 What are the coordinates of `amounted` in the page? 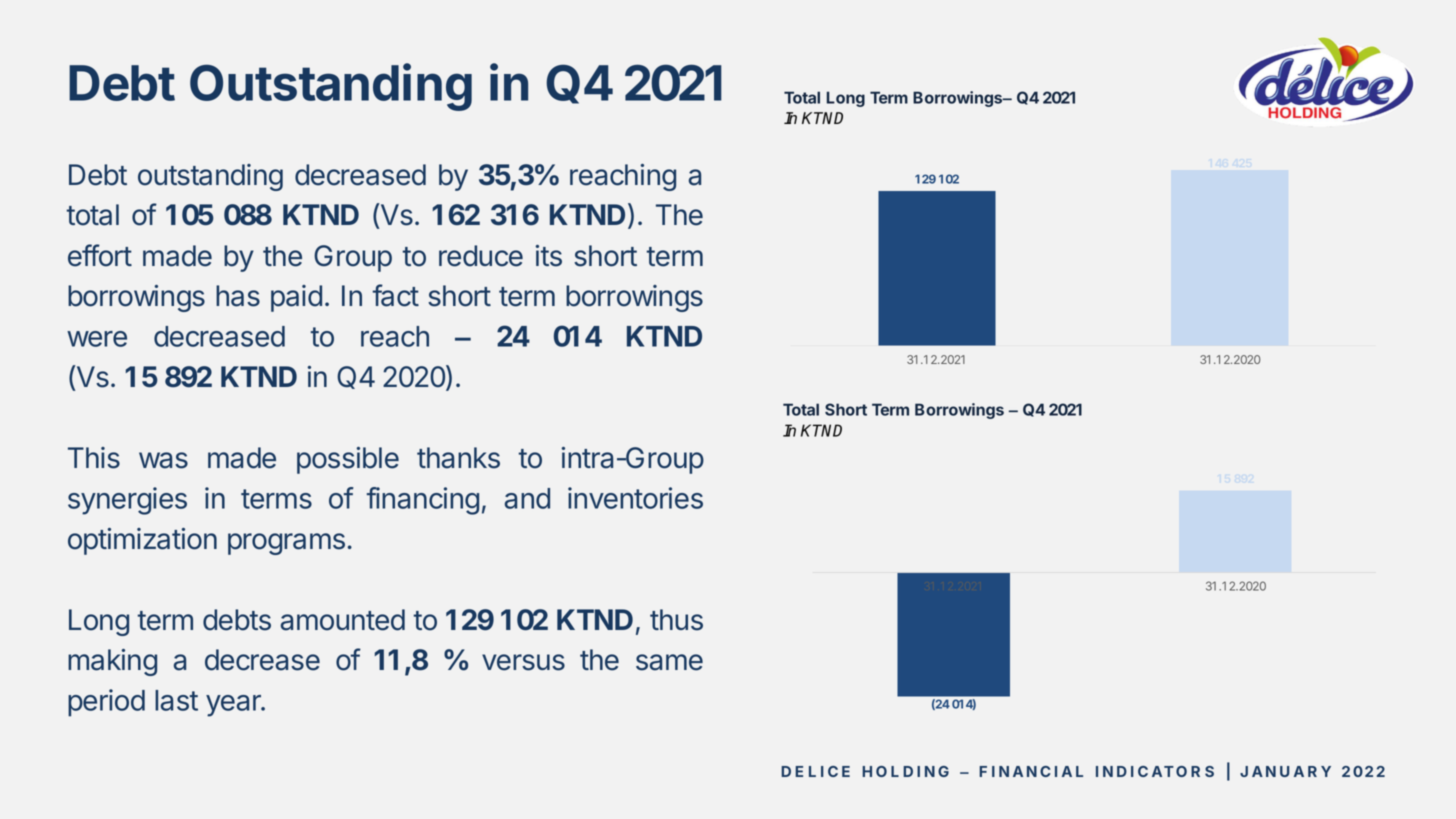 It's located at (342, 620).
